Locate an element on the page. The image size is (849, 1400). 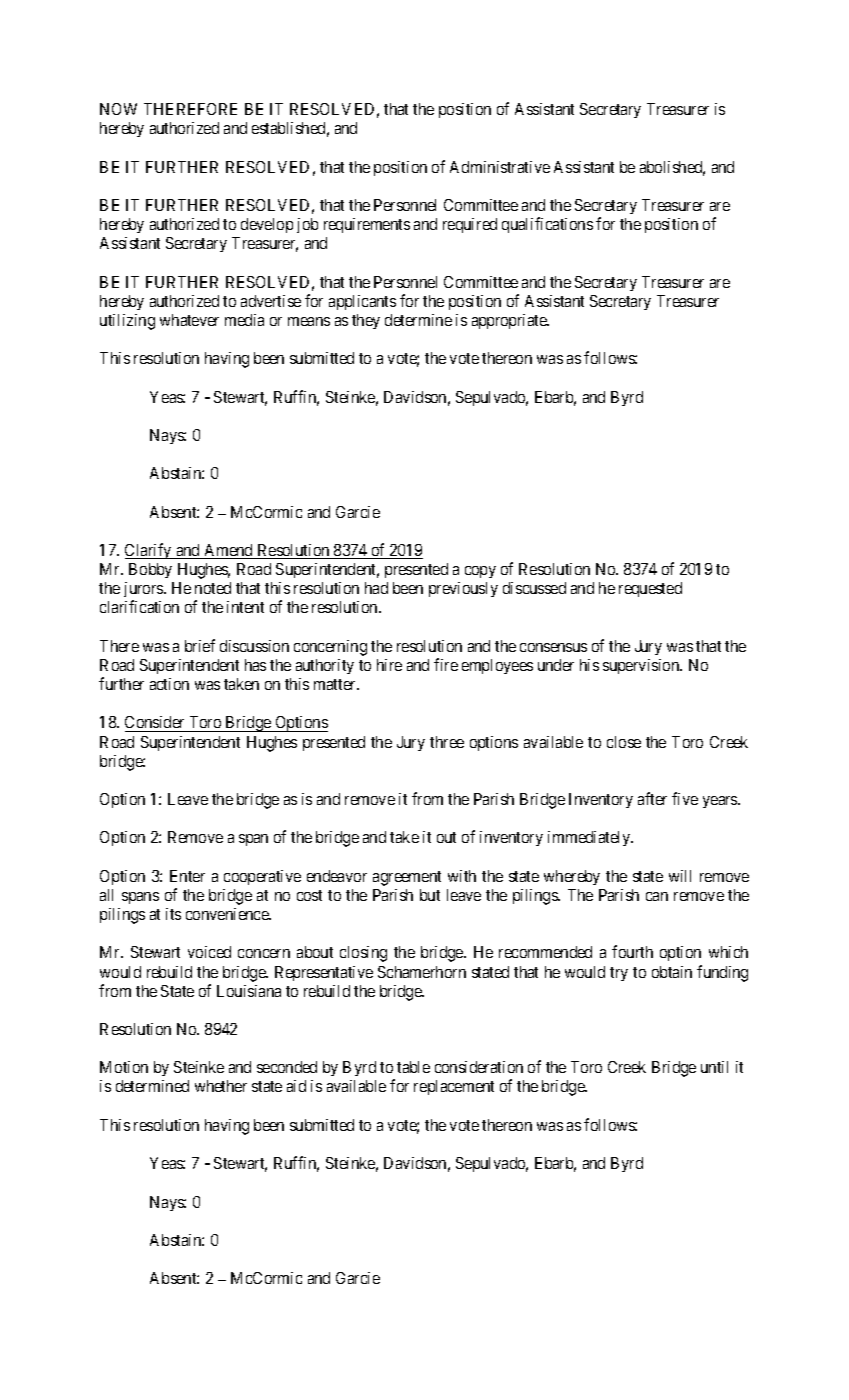
action is located at coordinates (169, 684).
